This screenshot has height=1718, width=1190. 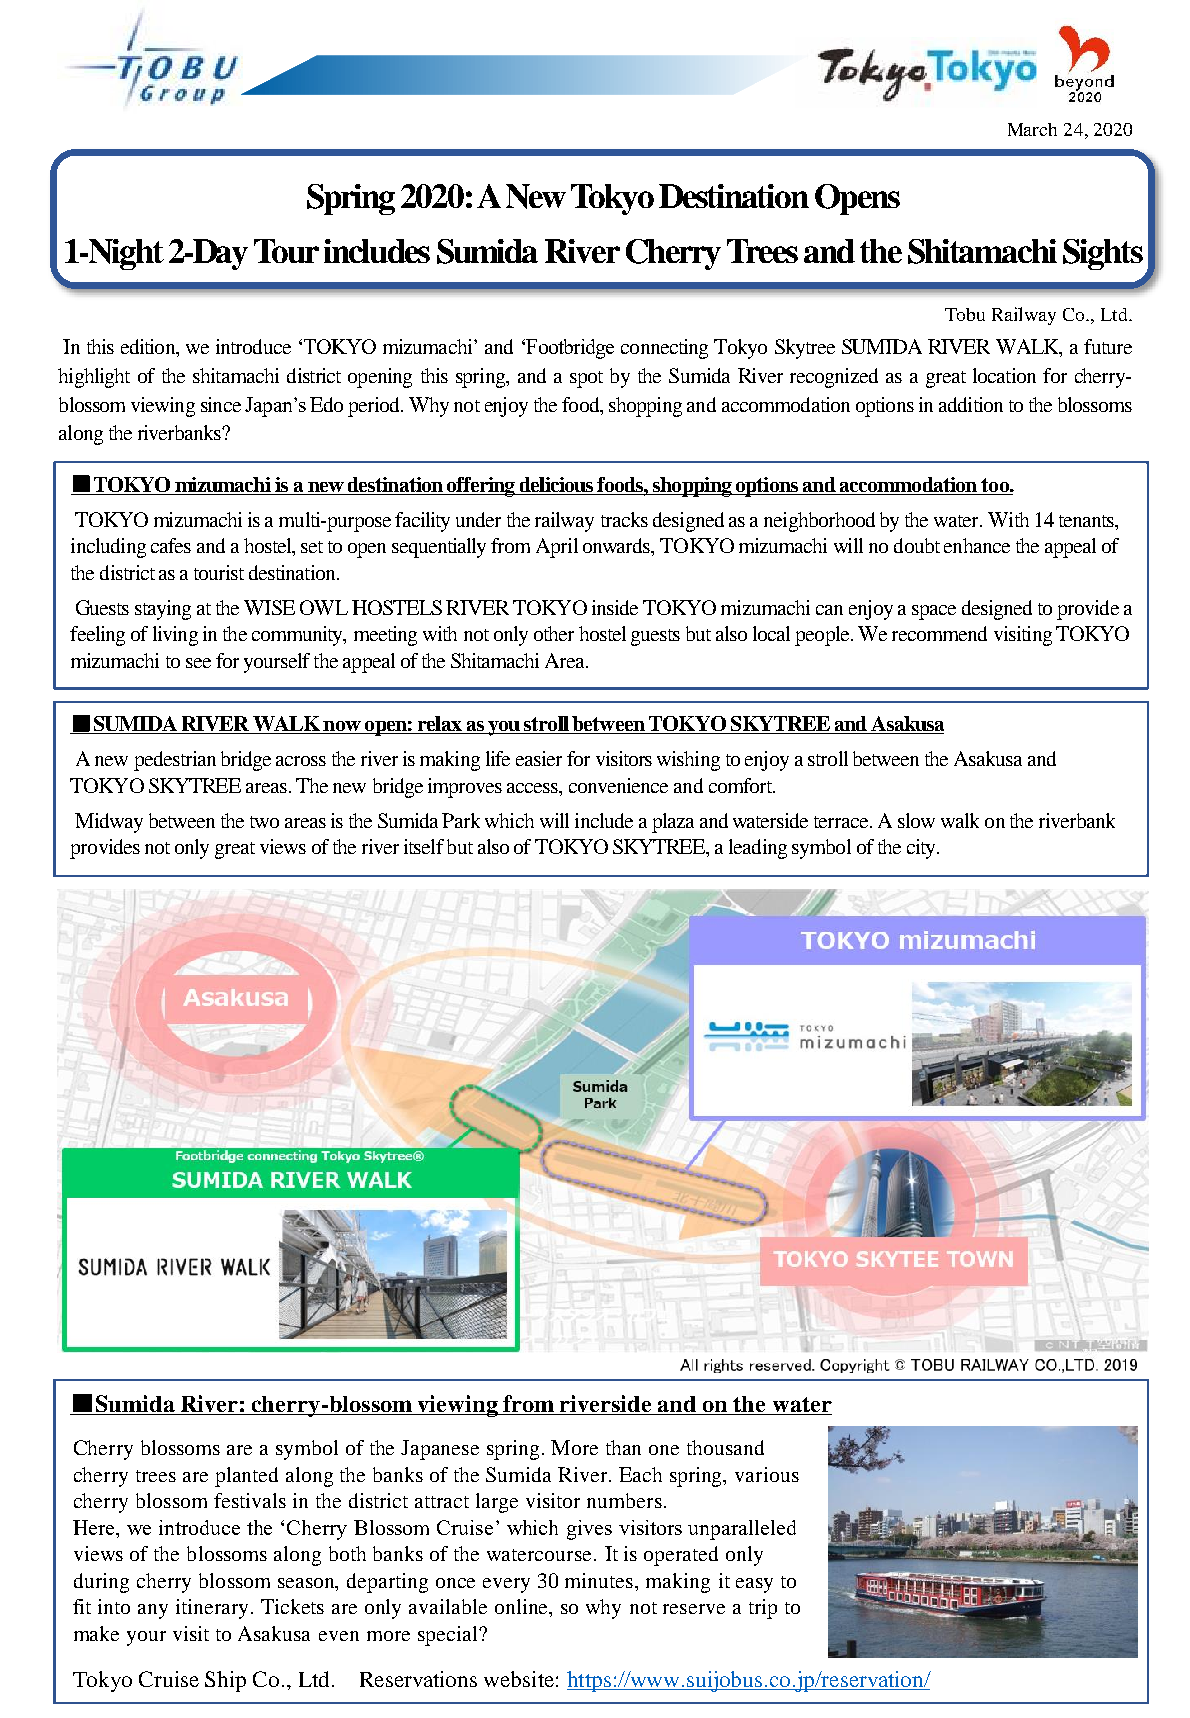 What do you see at coordinates (1032, 129) in the screenshot?
I see `March` at bounding box center [1032, 129].
